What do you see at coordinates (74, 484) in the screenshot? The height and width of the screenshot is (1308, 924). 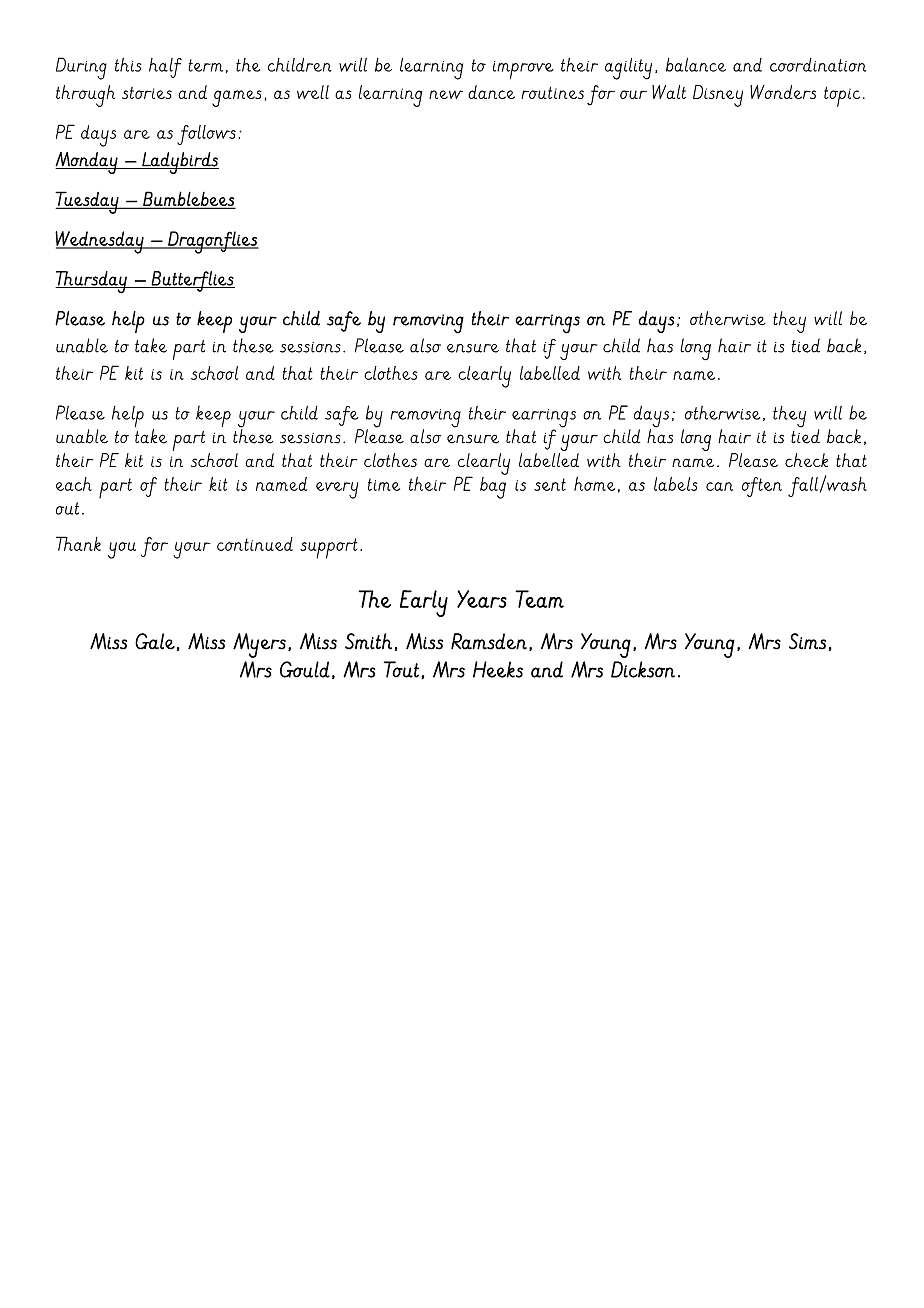 I see `each` at bounding box center [74, 484].
